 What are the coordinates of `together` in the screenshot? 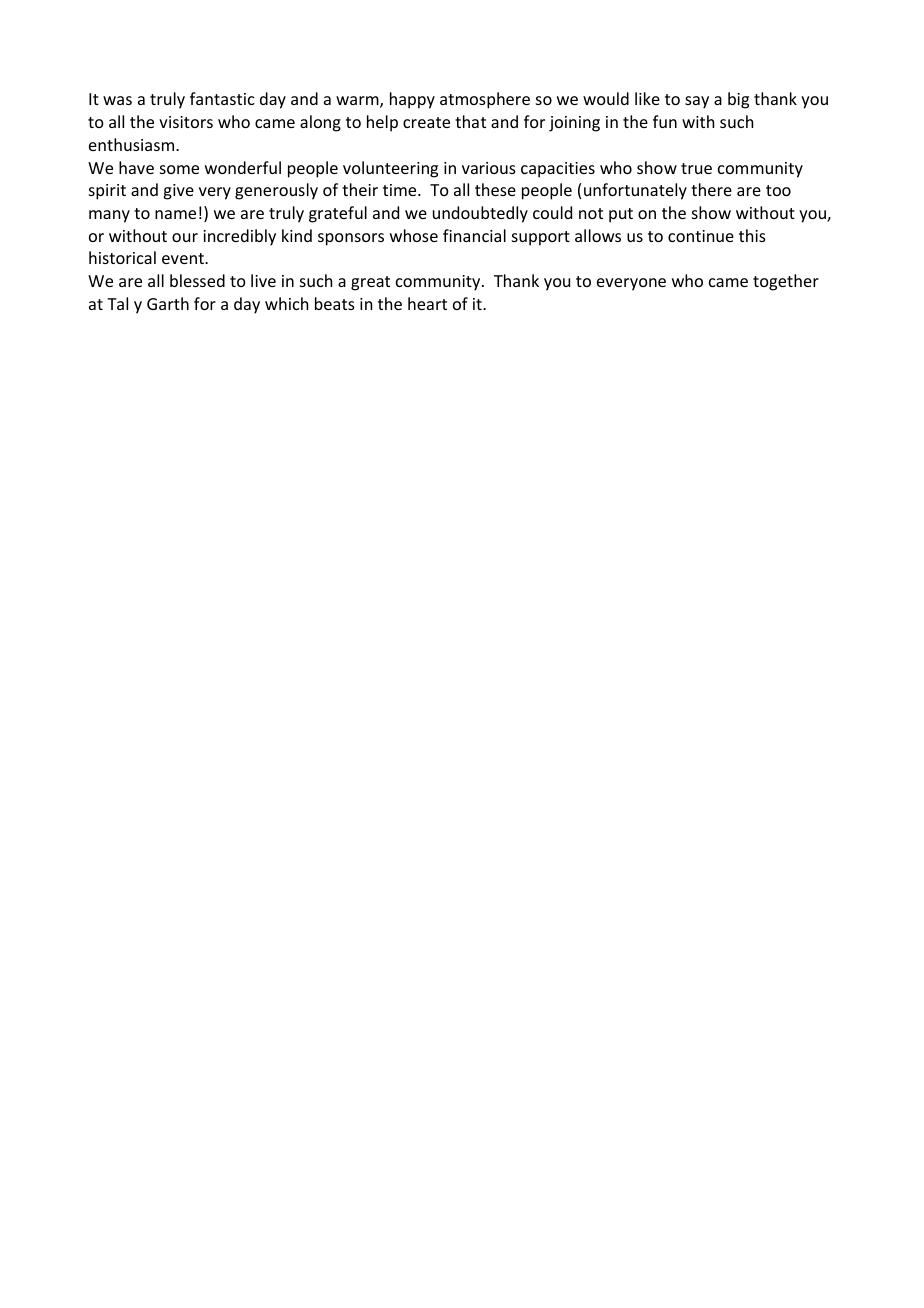 It's located at (786, 282).
